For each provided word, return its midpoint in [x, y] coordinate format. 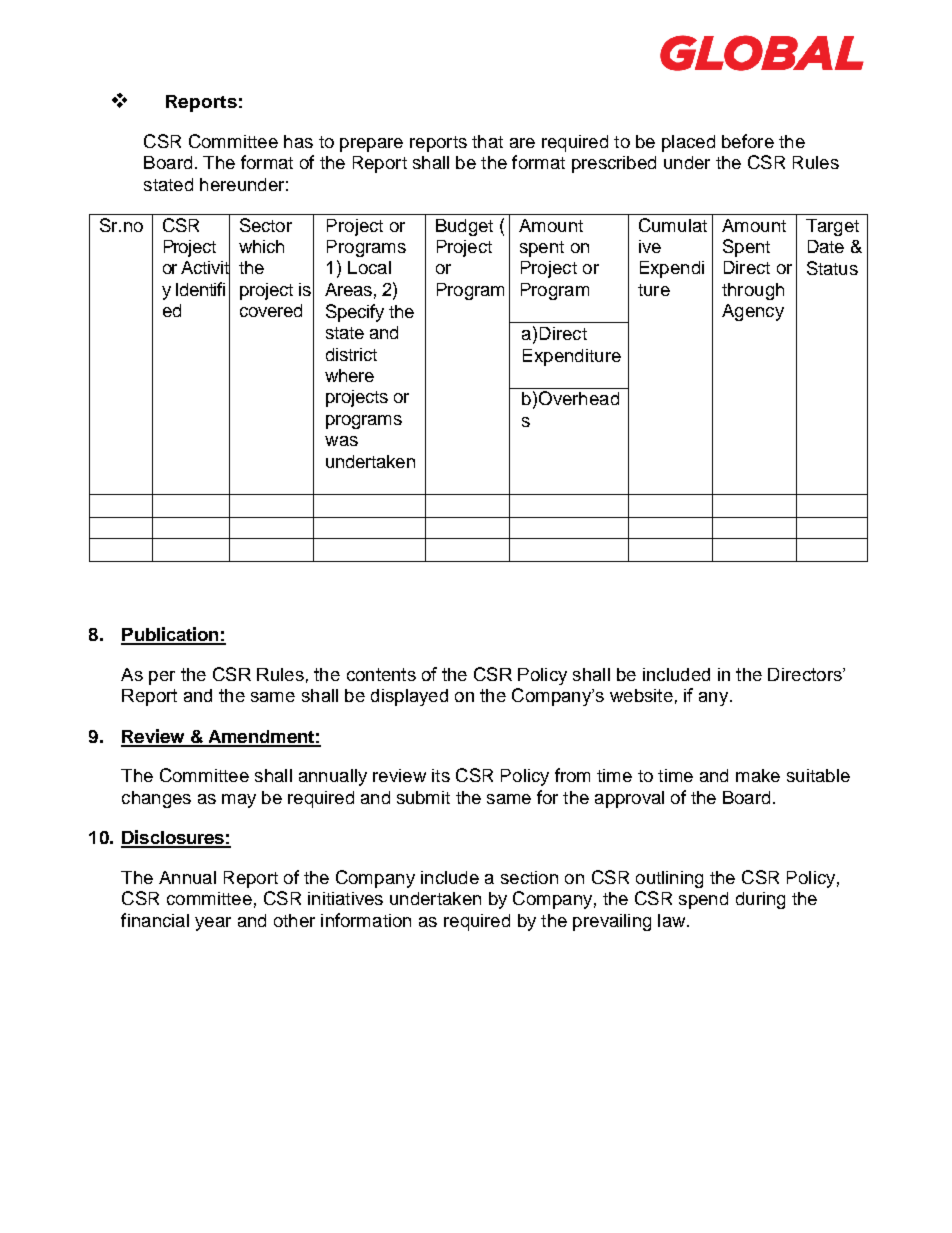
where [349, 375]
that [487, 141]
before [748, 141]
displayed [409, 697]
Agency [753, 312]
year [213, 924]
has [298, 141]
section [529, 877]
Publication [171, 635]
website [641, 695]
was [341, 441]
